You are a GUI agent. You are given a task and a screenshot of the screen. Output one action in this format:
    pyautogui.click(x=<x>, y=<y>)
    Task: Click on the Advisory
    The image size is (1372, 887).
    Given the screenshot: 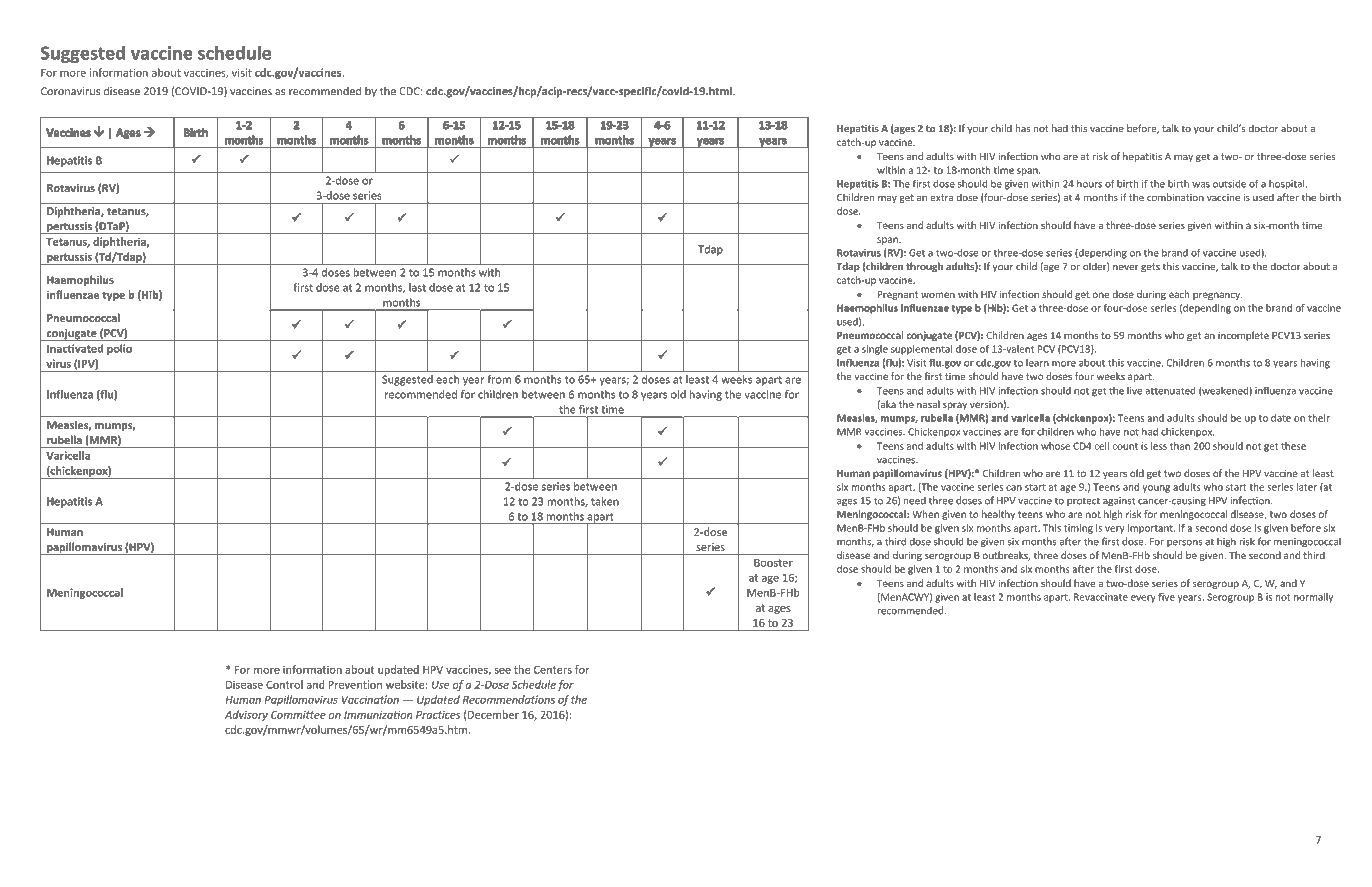 What is the action you would take?
    pyautogui.click(x=246, y=715)
